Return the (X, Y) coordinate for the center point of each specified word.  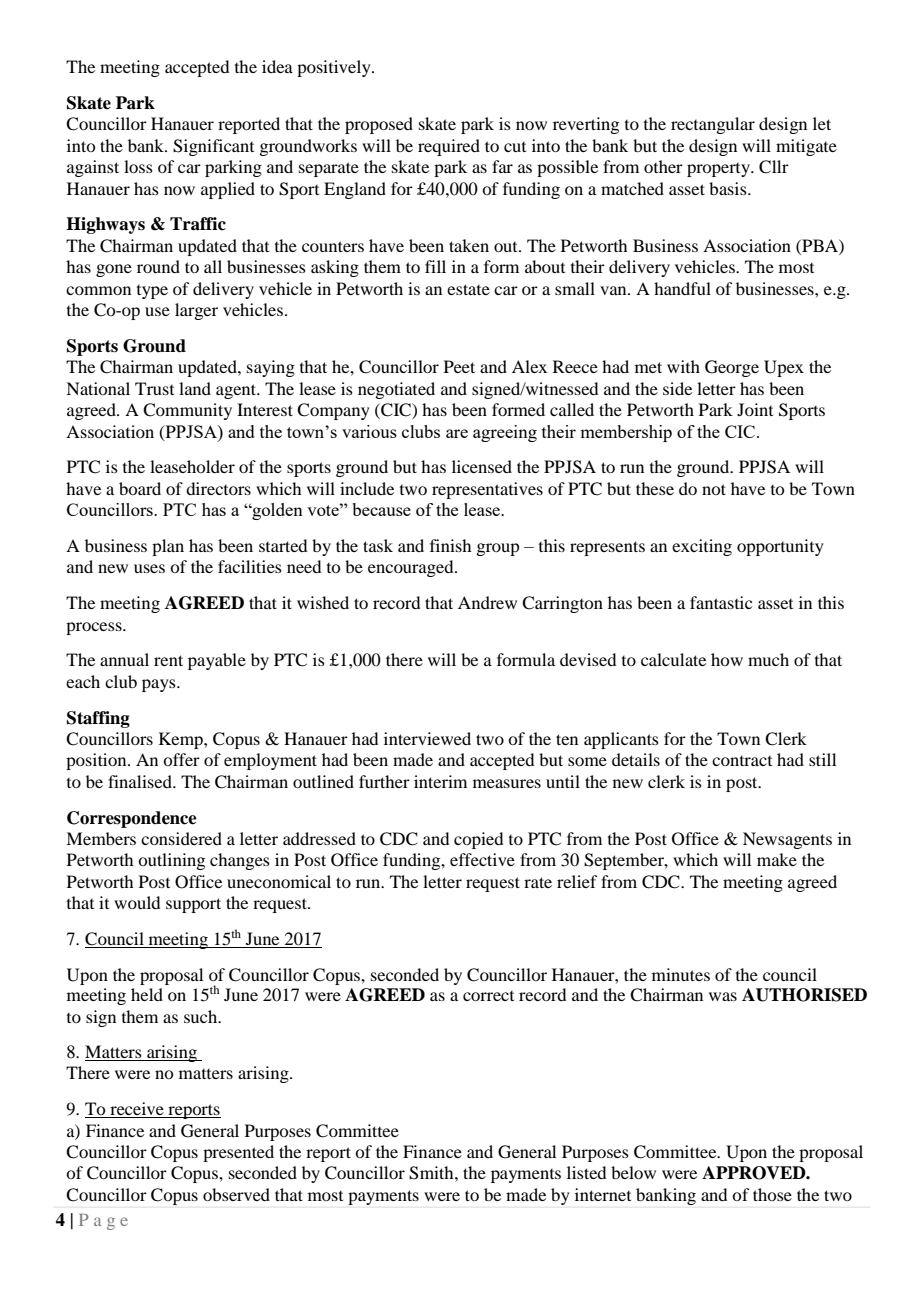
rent (168, 660)
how (727, 659)
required (449, 147)
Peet (459, 366)
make (777, 859)
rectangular (713, 125)
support (193, 905)
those (772, 1194)
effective (482, 859)
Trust (154, 388)
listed (586, 1172)
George (732, 368)
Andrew (487, 602)
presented (238, 1153)
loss (138, 166)
